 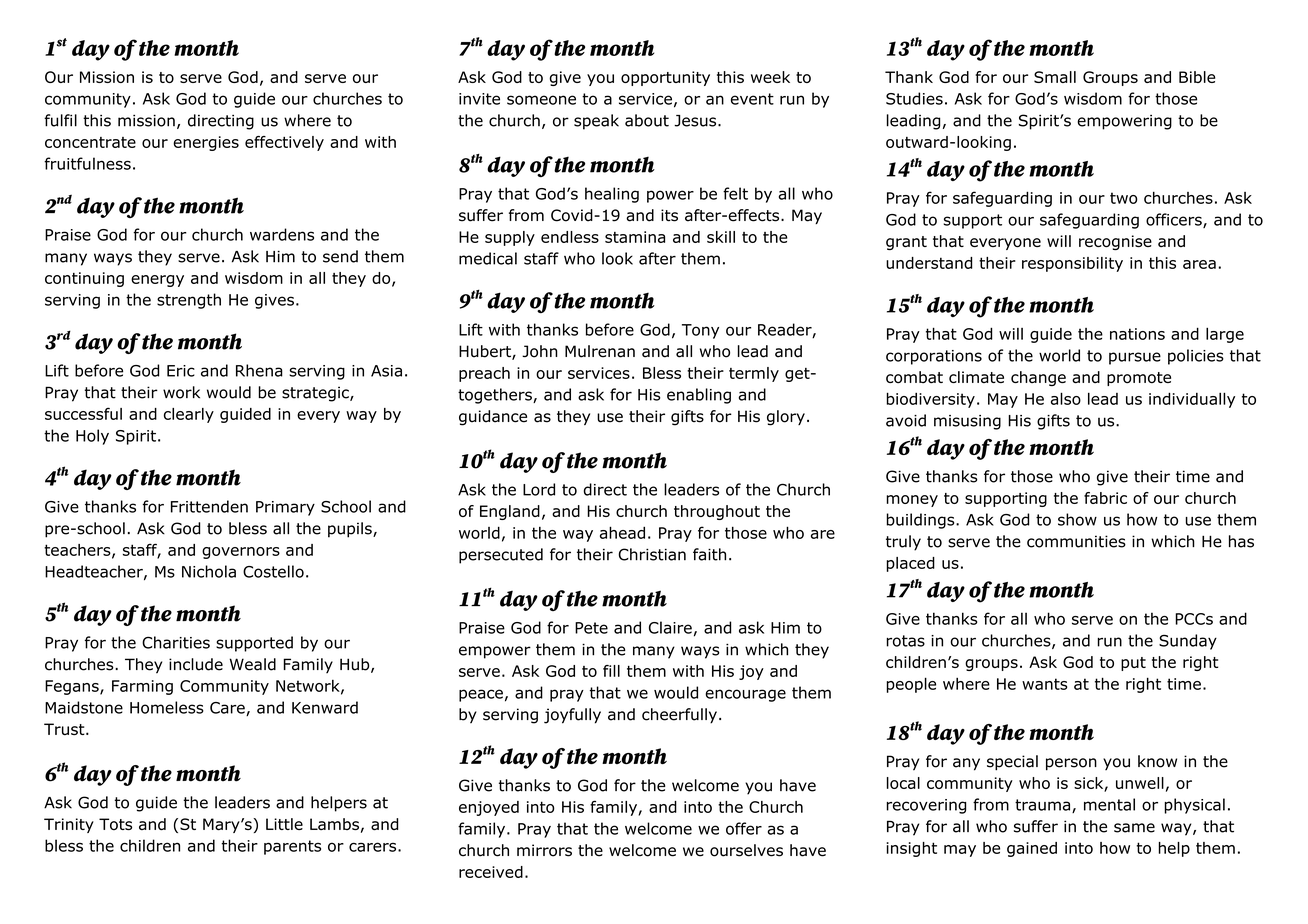 I want to click on communities, so click(x=1076, y=541).
